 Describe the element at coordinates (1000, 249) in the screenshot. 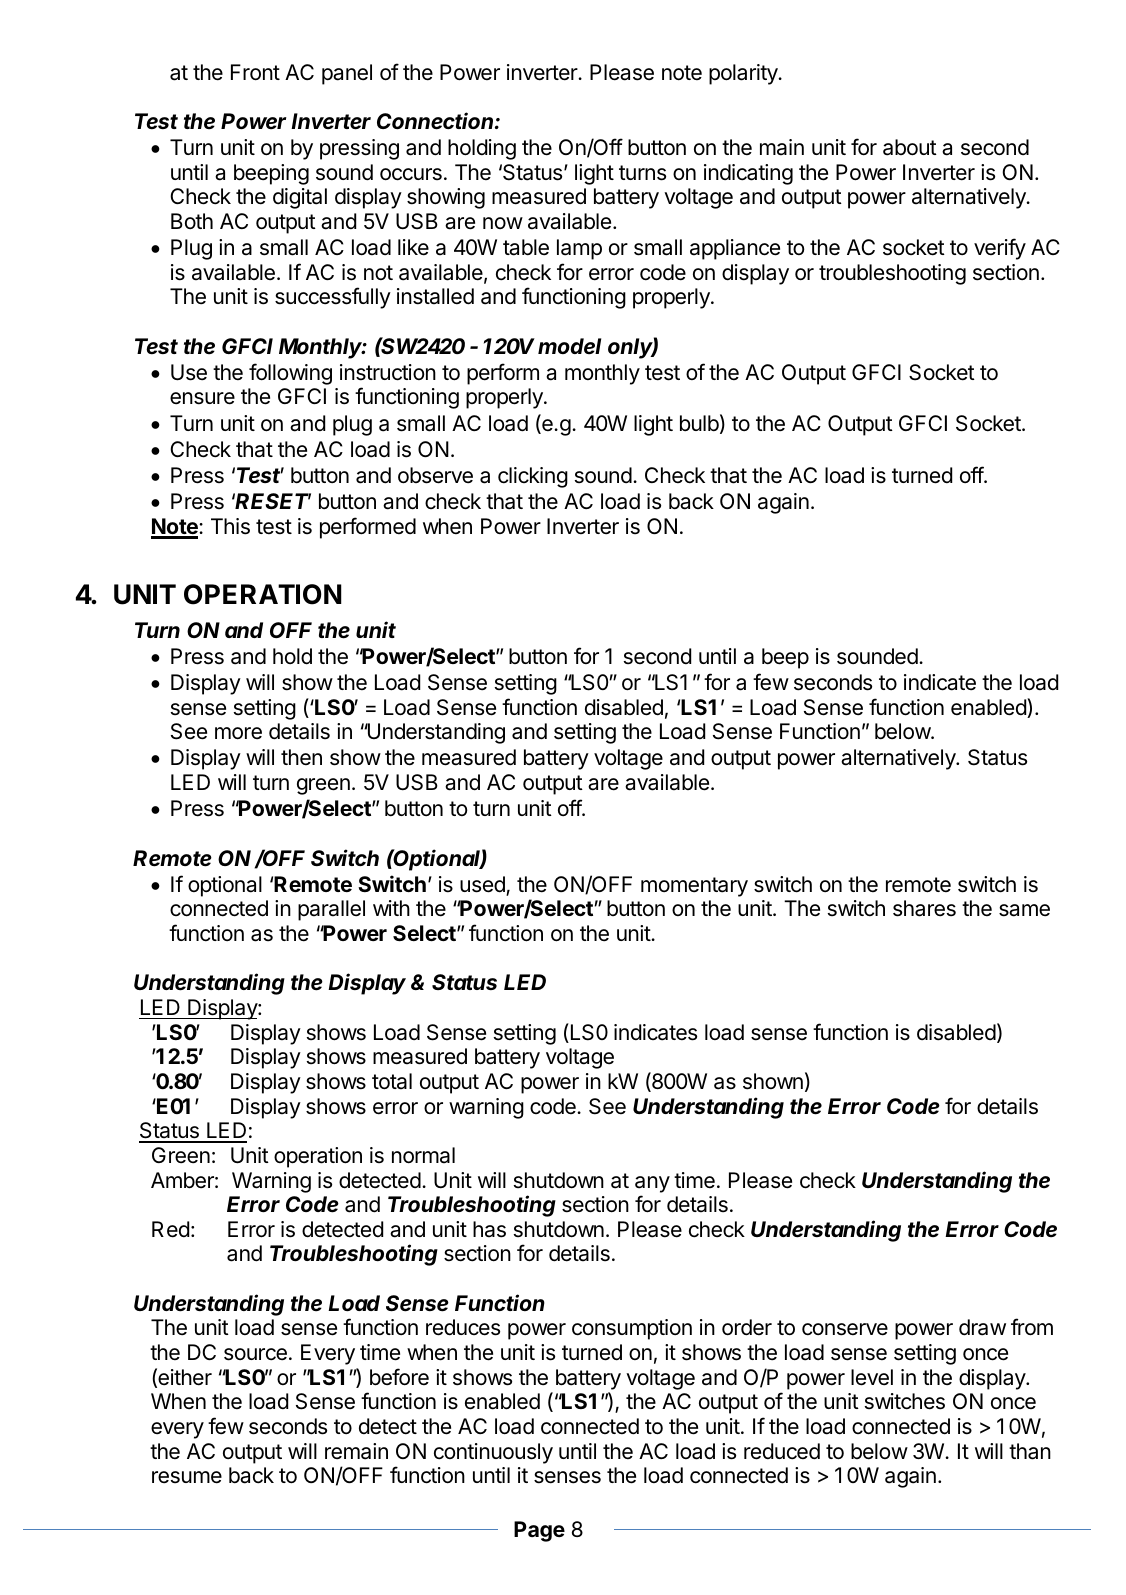

I see `verify` at that location.
